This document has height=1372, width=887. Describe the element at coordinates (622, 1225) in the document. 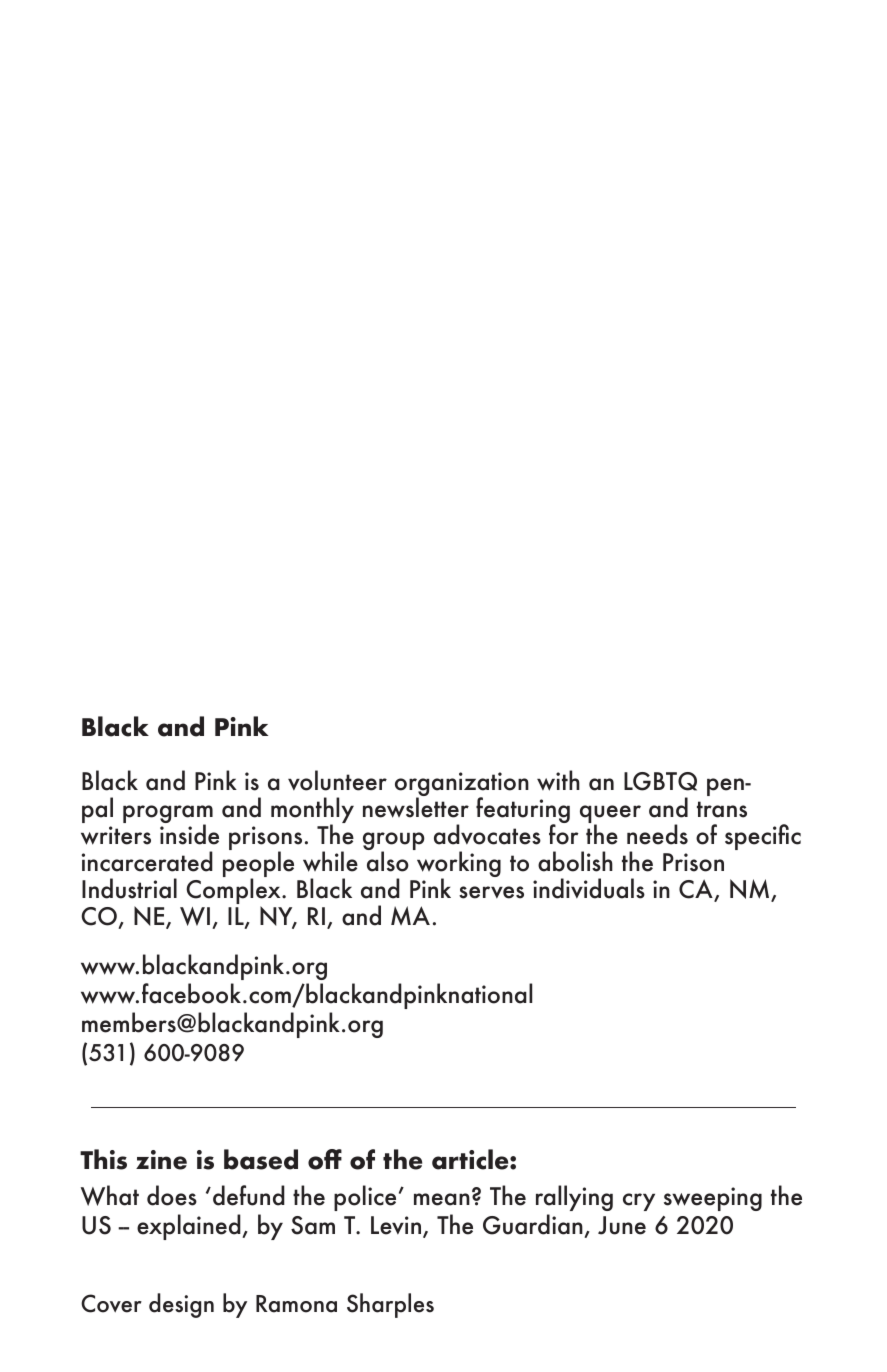

I see `June` at that location.
